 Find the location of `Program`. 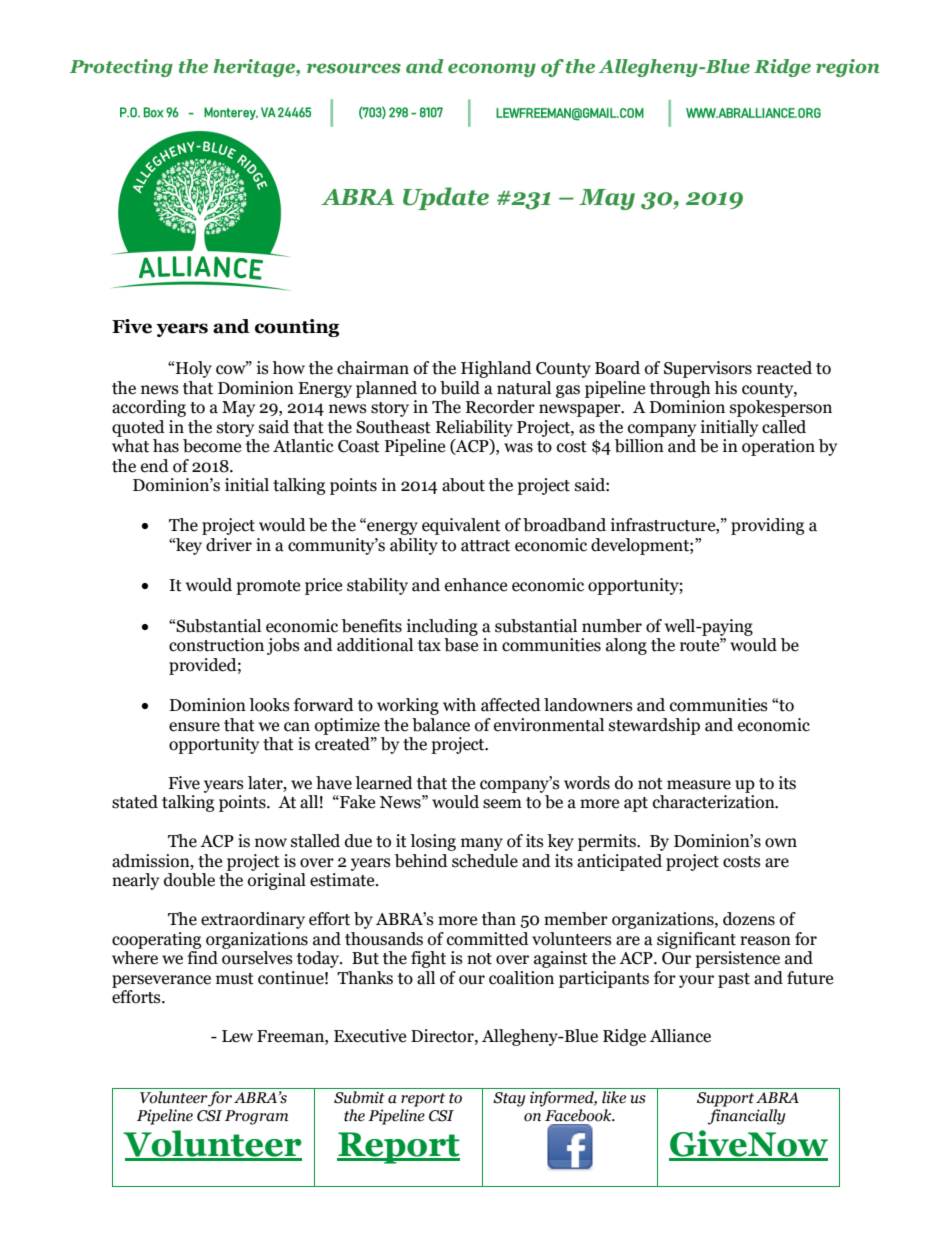

Program is located at coordinates (256, 1117).
